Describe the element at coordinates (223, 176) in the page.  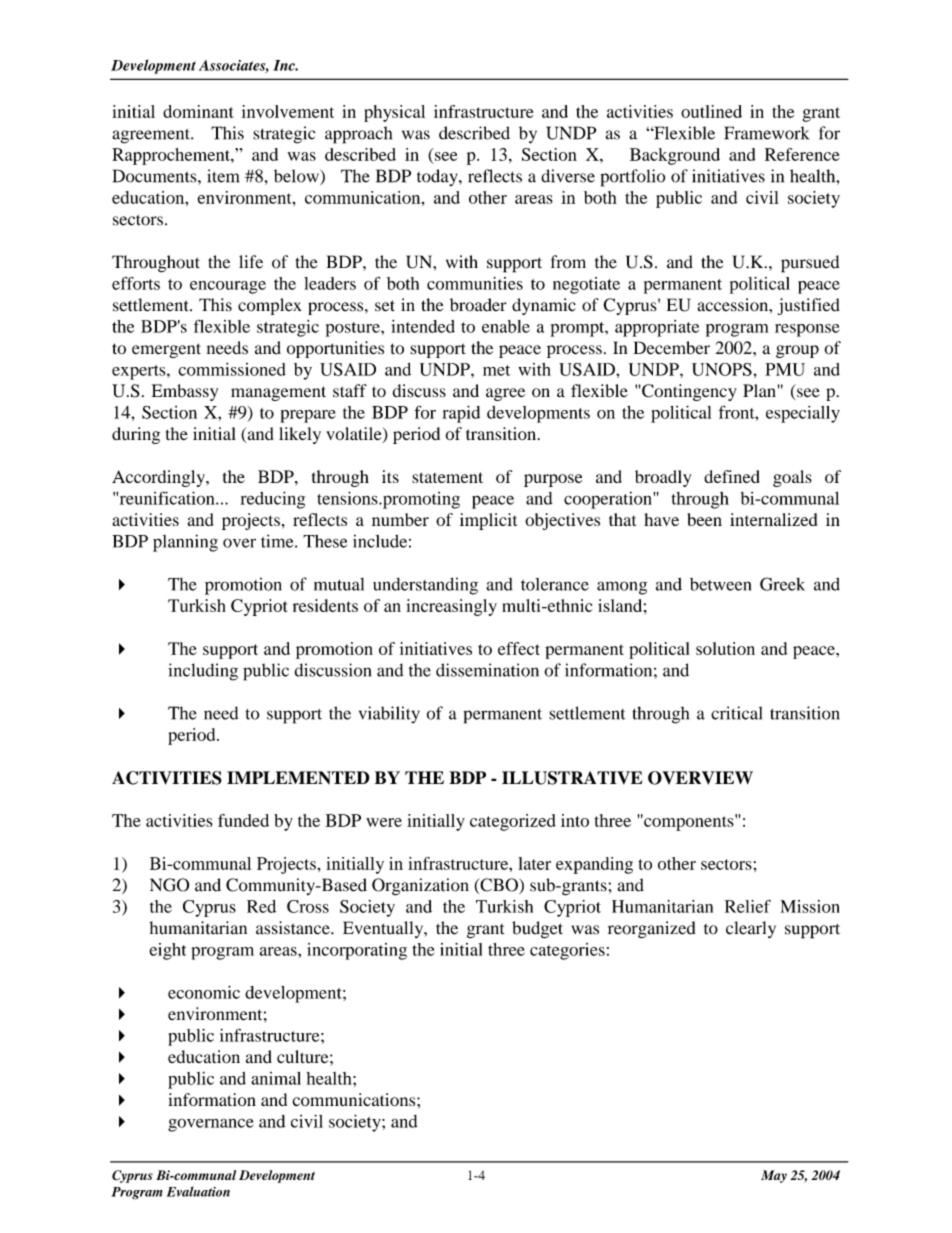
I see `item` at that location.
